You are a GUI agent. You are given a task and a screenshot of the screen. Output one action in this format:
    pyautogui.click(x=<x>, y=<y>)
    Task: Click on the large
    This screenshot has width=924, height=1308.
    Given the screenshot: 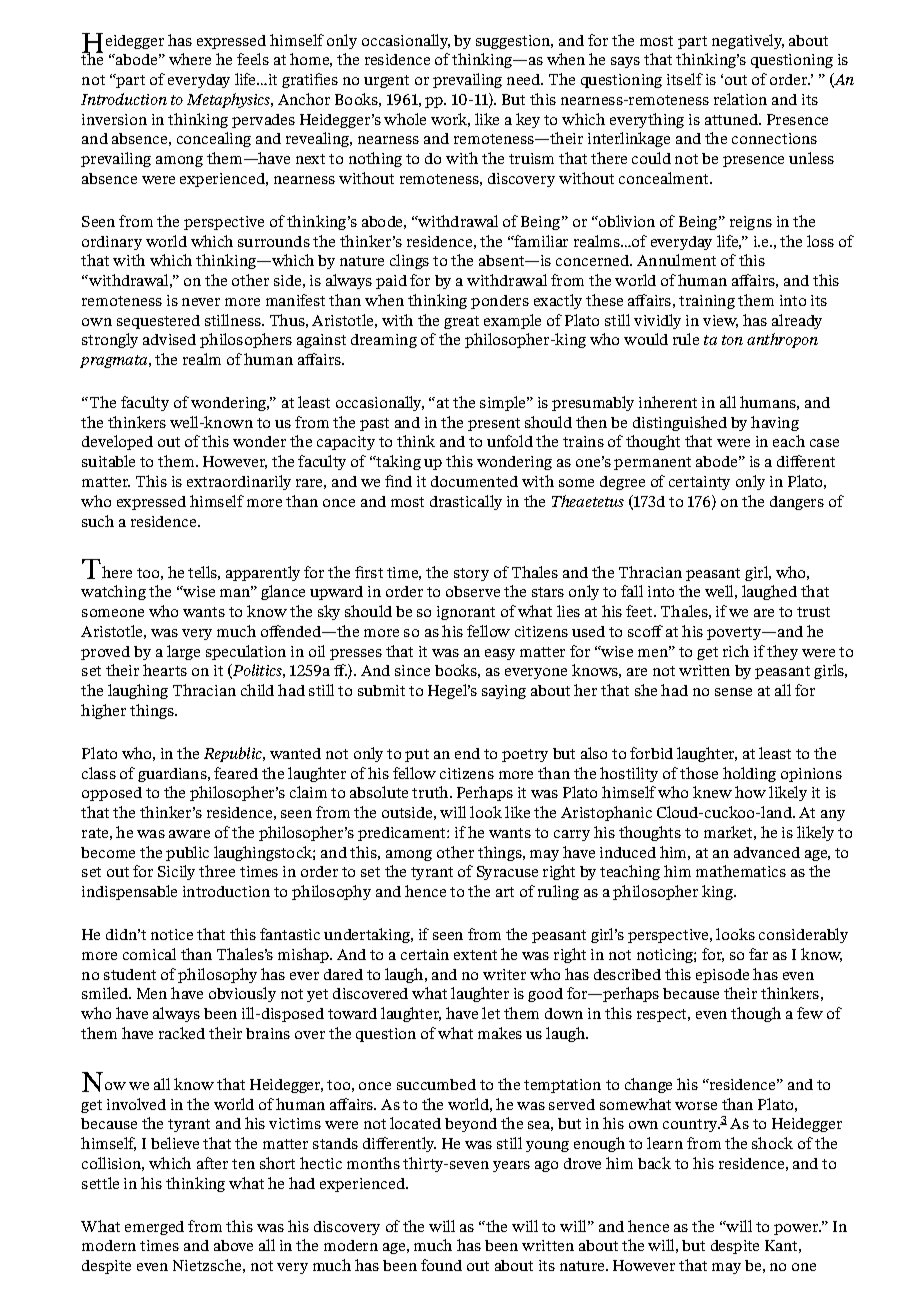 What is the action you would take?
    pyautogui.click(x=183, y=652)
